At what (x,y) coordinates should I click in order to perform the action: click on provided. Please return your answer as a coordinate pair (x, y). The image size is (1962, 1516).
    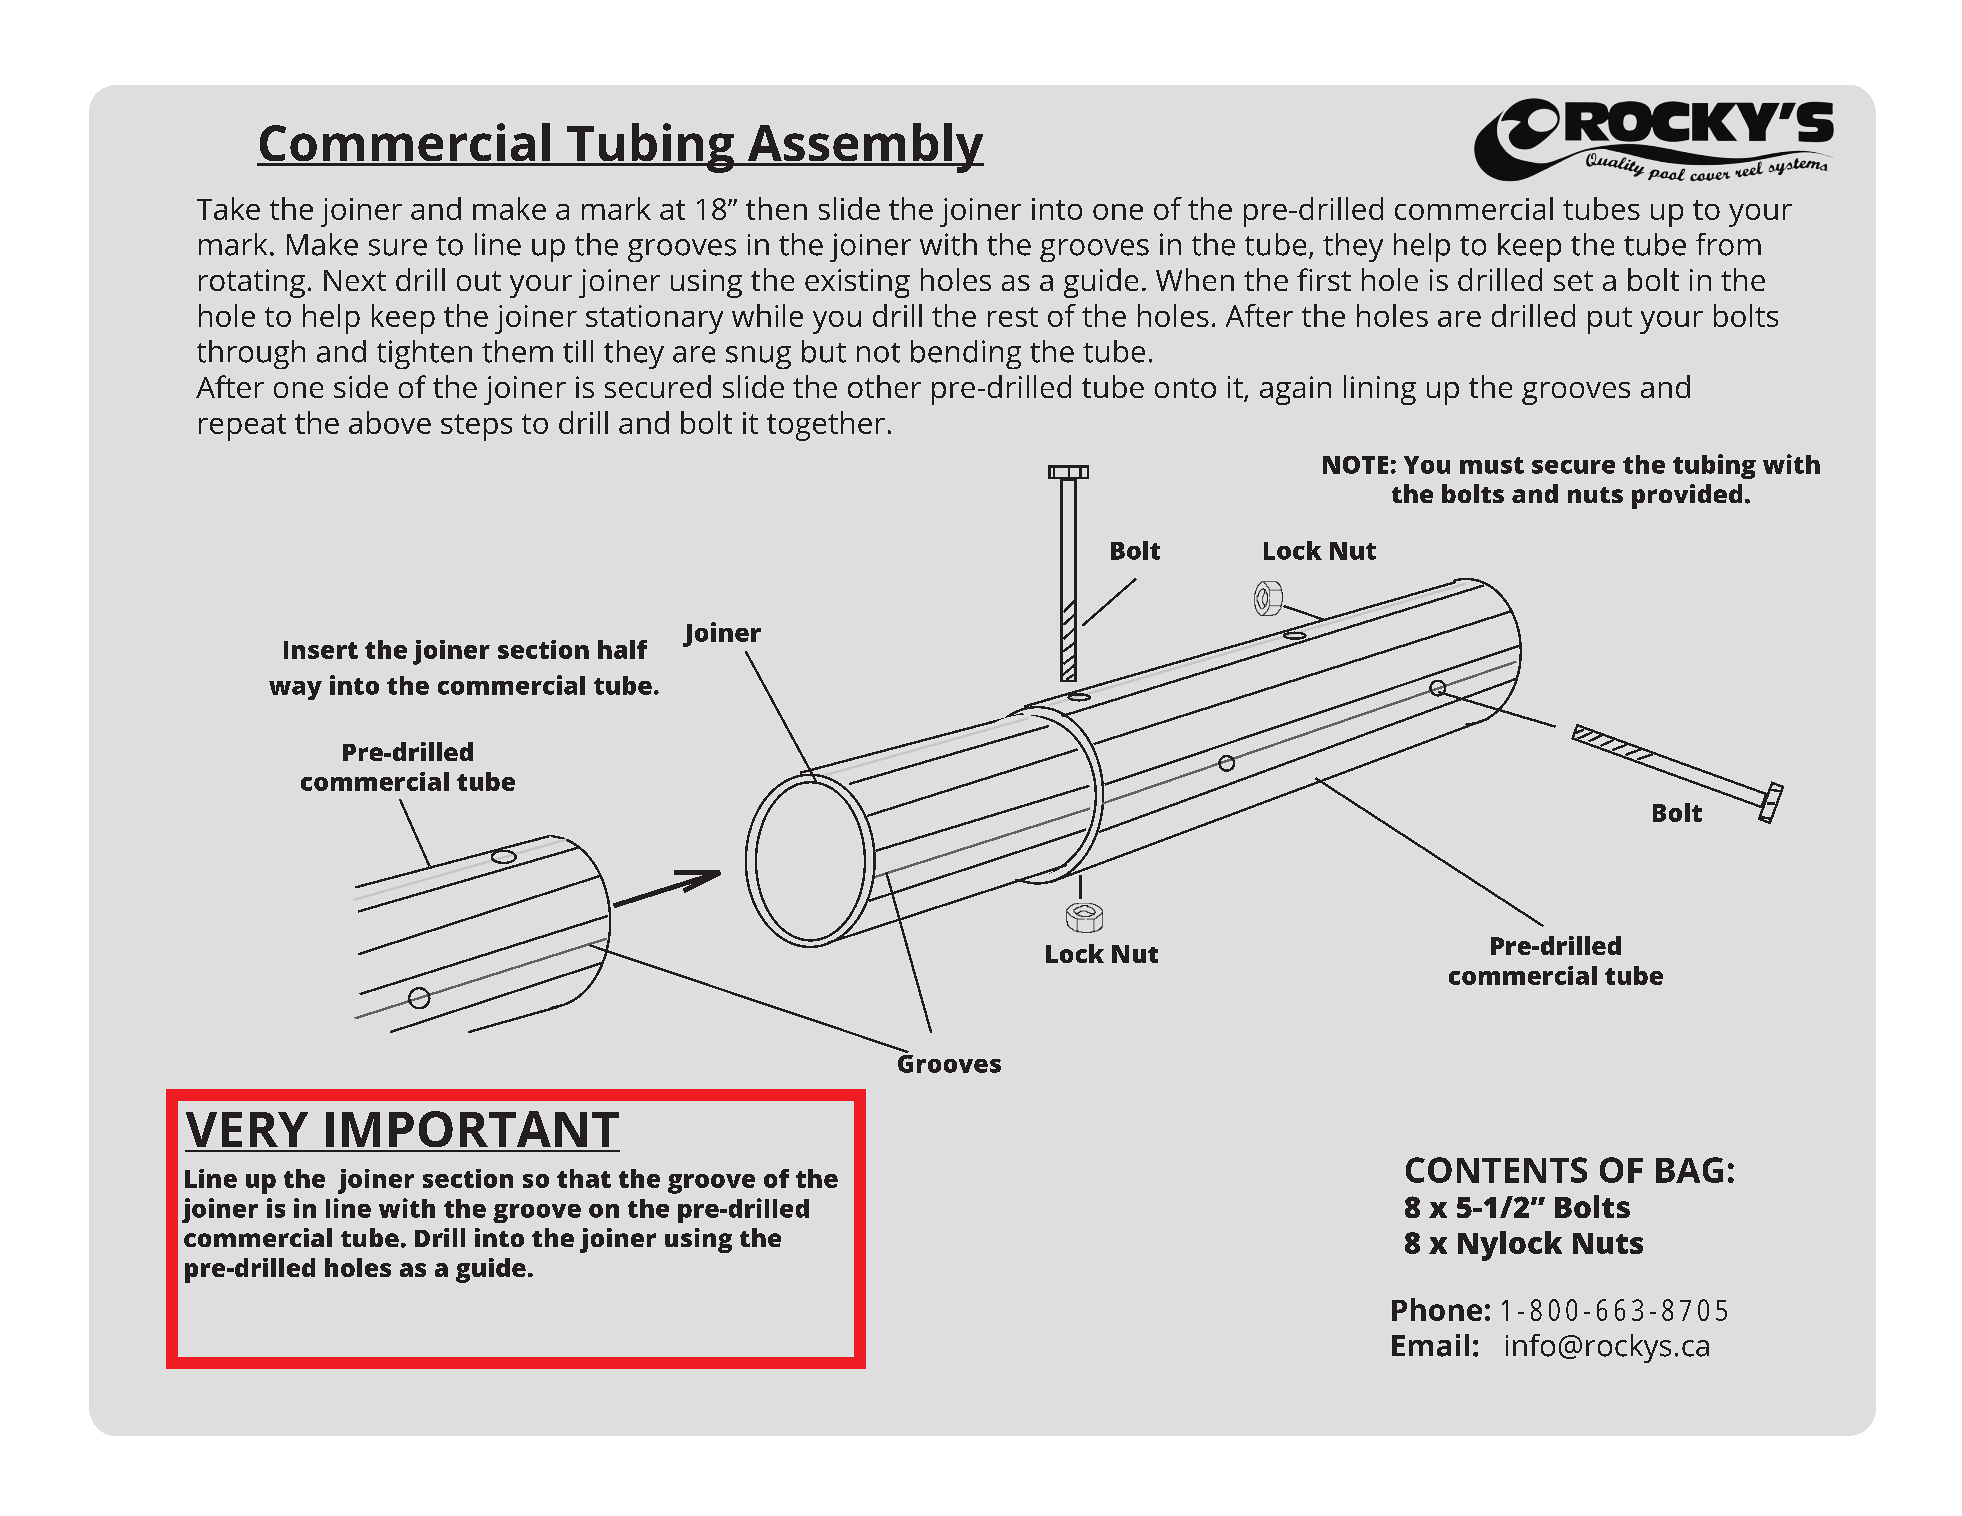
    Looking at the image, I should click on (1687, 496).
